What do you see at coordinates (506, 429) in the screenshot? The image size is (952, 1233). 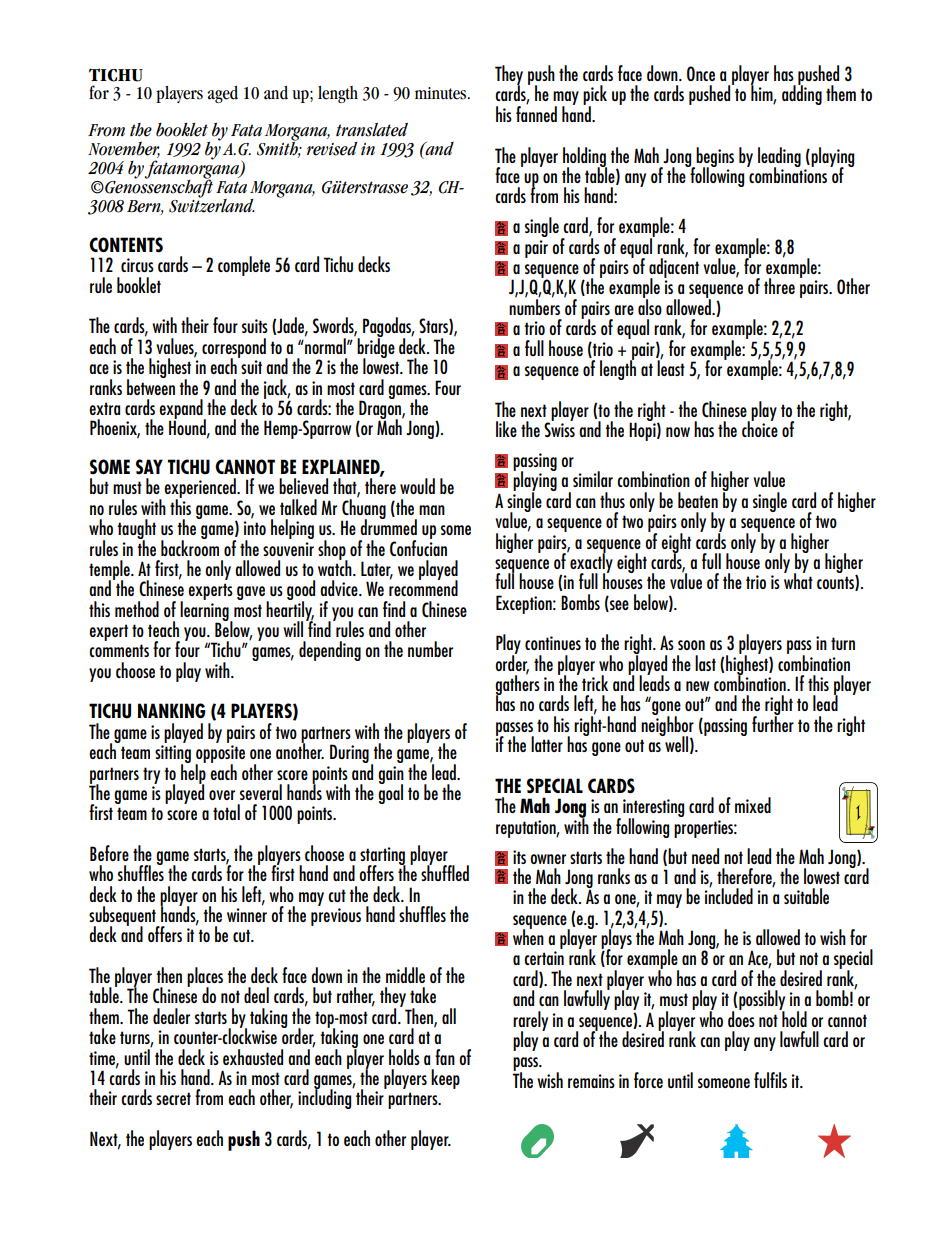 I see `like` at bounding box center [506, 429].
